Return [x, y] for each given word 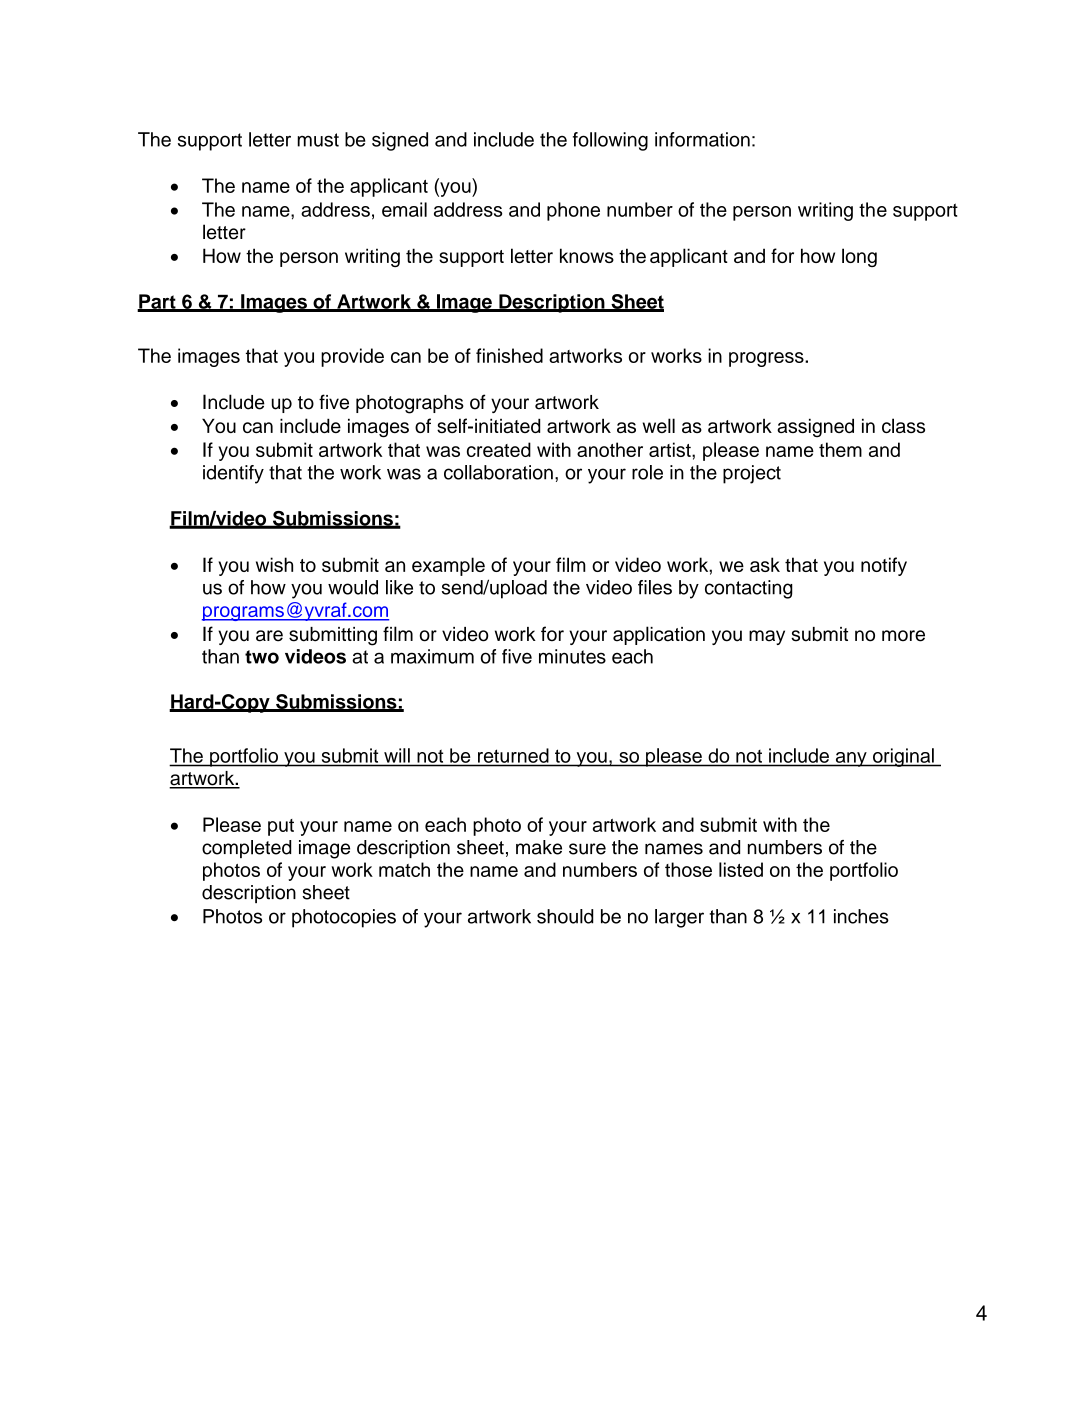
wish [274, 564]
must [318, 140]
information [702, 139]
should [565, 916]
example [448, 566]
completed [246, 849]
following [610, 141]
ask [765, 564]
